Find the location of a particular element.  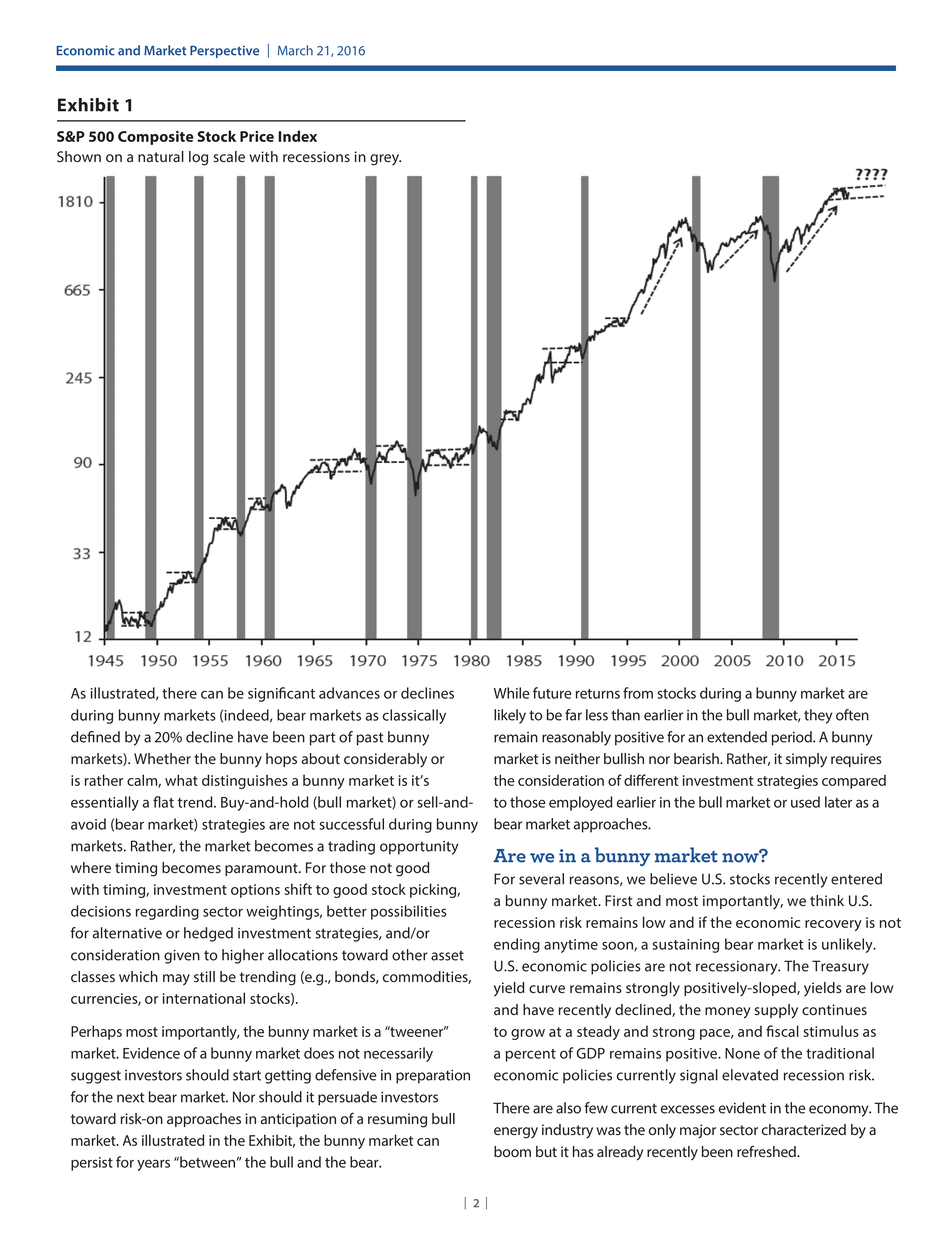

regarding is located at coordinates (167, 912).
